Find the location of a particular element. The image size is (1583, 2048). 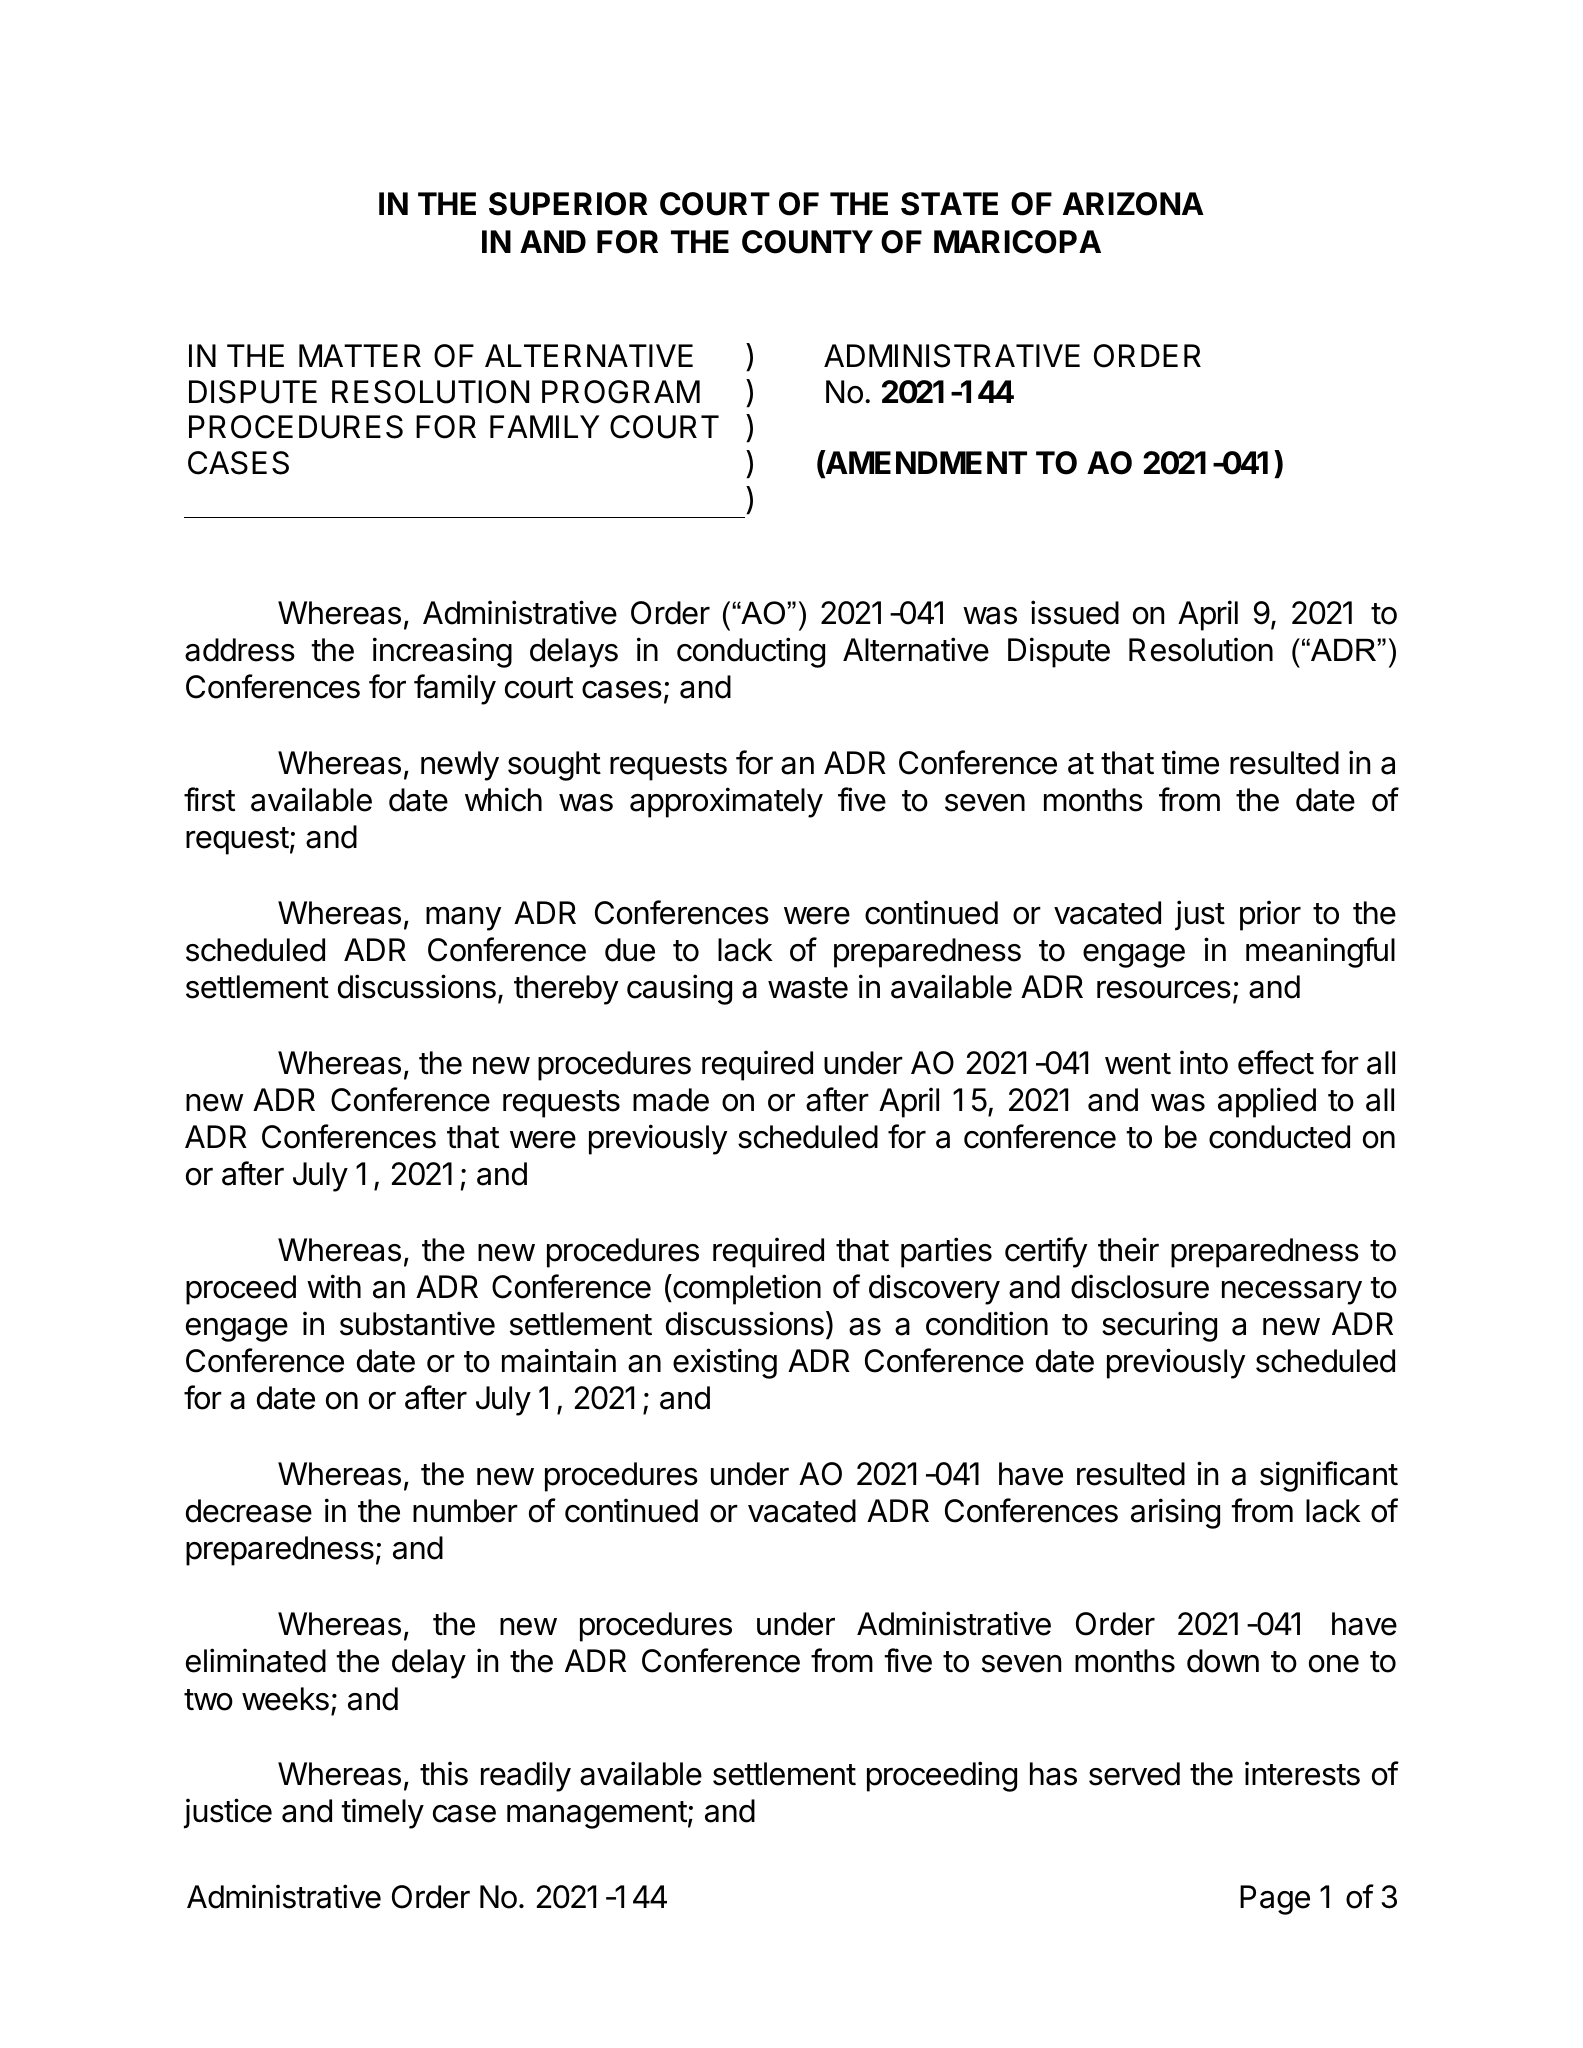

ARIZONA is located at coordinates (1133, 204).
